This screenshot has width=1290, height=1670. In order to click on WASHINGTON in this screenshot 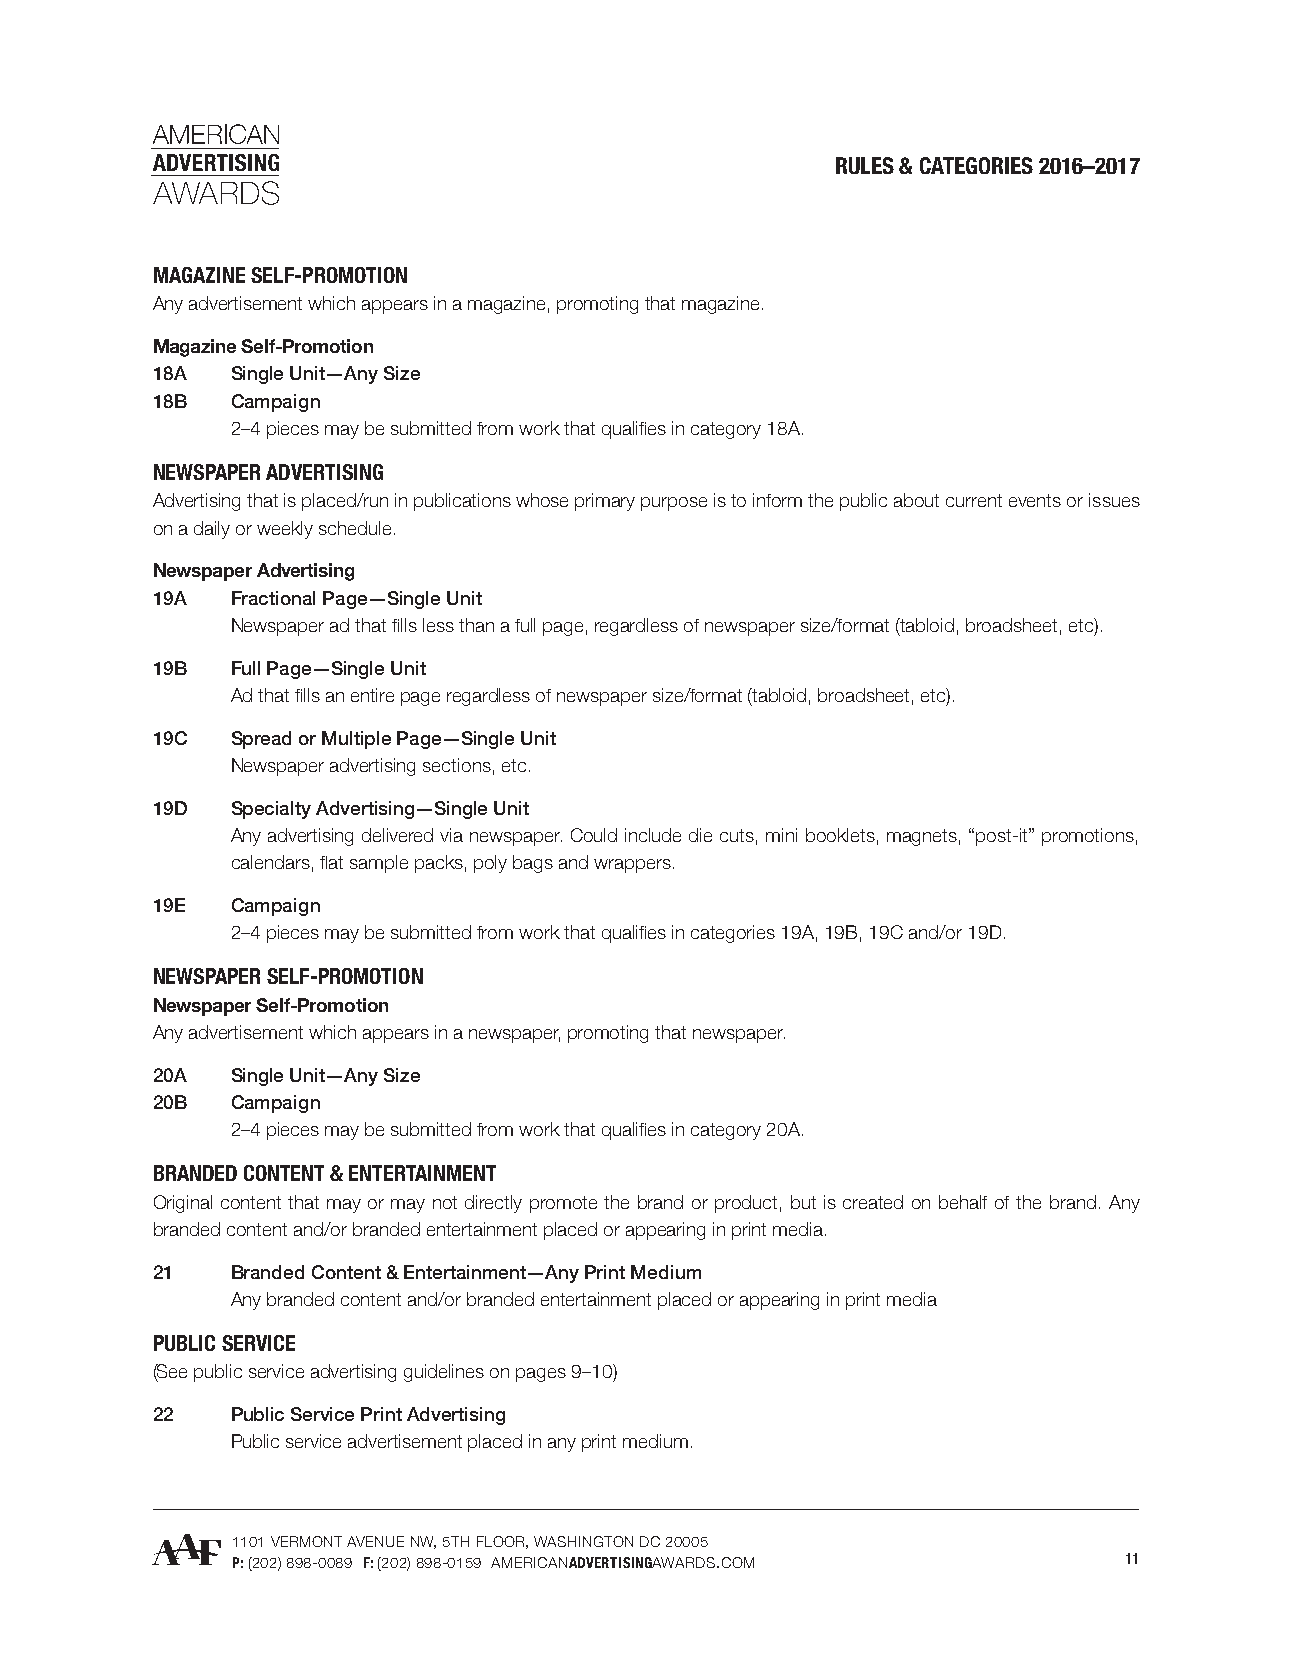, I will do `click(583, 1541)`.
